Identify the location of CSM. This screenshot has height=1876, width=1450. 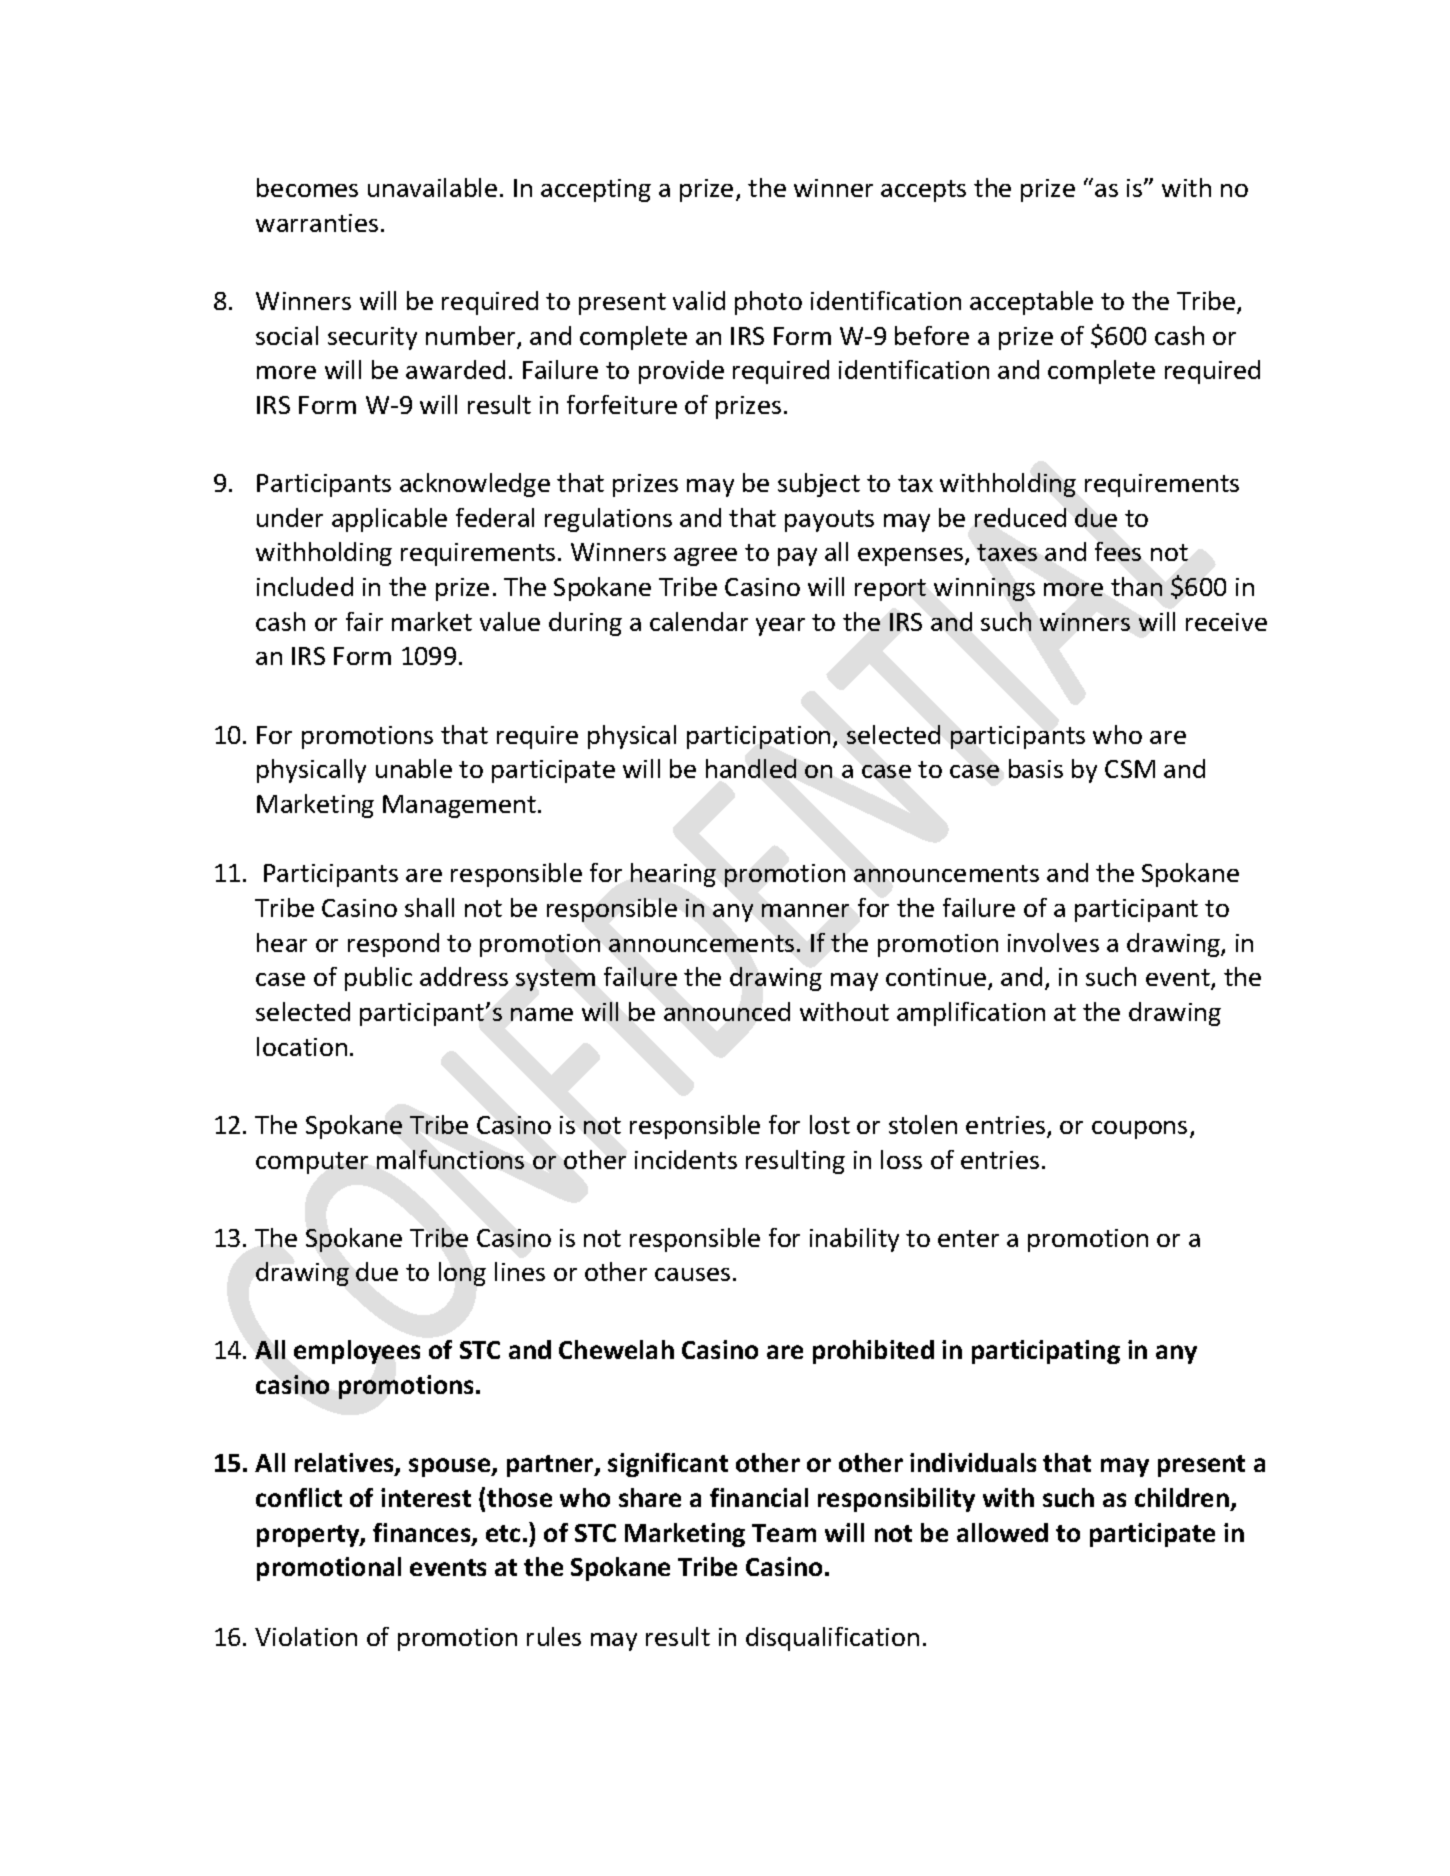
(1130, 769).
